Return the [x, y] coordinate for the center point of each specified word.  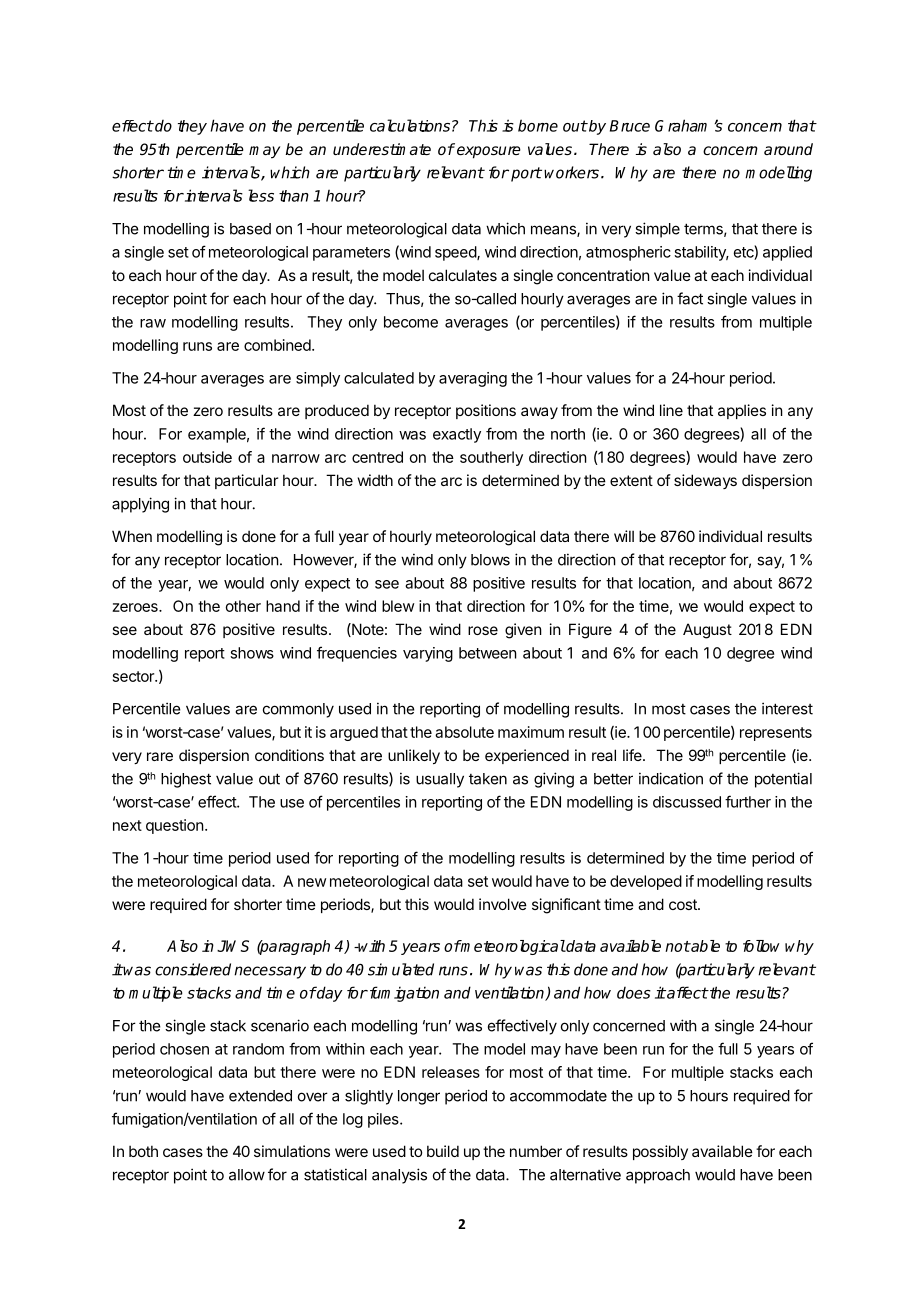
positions [486, 411]
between [488, 653]
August [707, 631]
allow [247, 1175]
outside [207, 457]
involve [503, 904]
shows [252, 653]
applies [742, 411]
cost [684, 904]
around [788, 149]
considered [193, 969]
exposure [489, 152]
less [261, 195]
